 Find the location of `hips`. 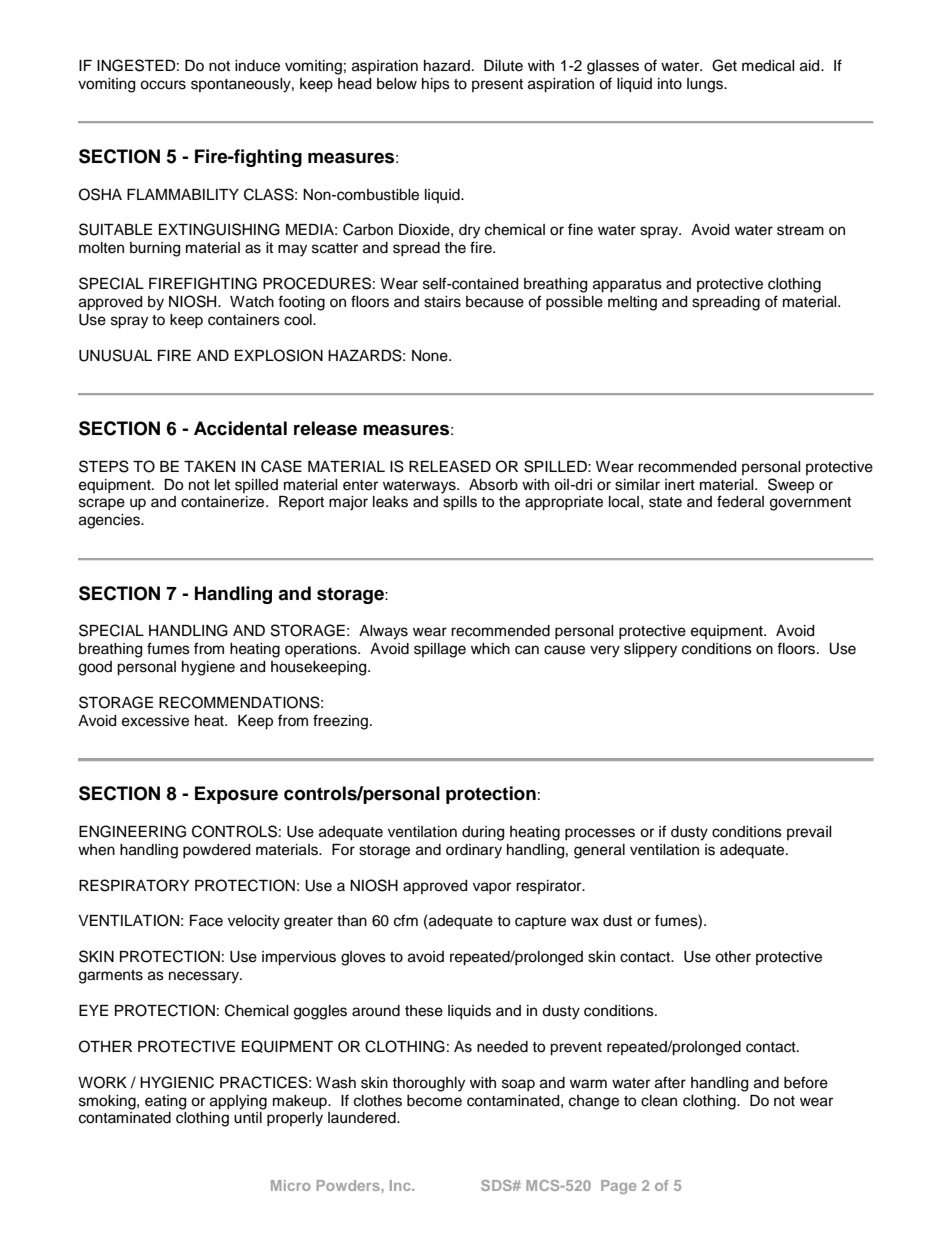

hips is located at coordinates (436, 85).
